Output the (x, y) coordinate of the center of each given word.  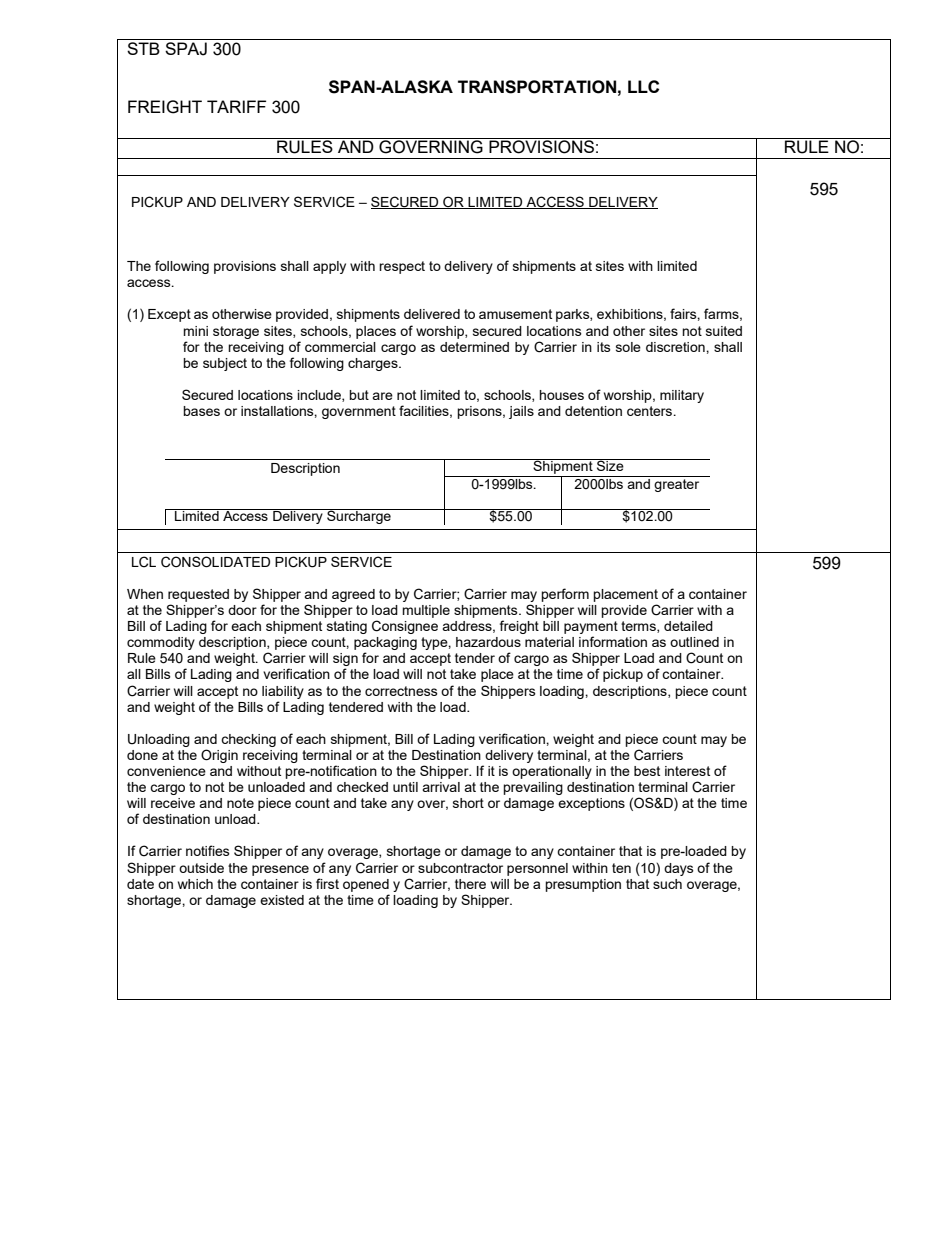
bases (201, 411)
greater (676, 485)
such (667, 884)
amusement (515, 314)
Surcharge (359, 516)
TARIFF (236, 106)
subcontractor (460, 868)
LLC (643, 86)
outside (201, 868)
